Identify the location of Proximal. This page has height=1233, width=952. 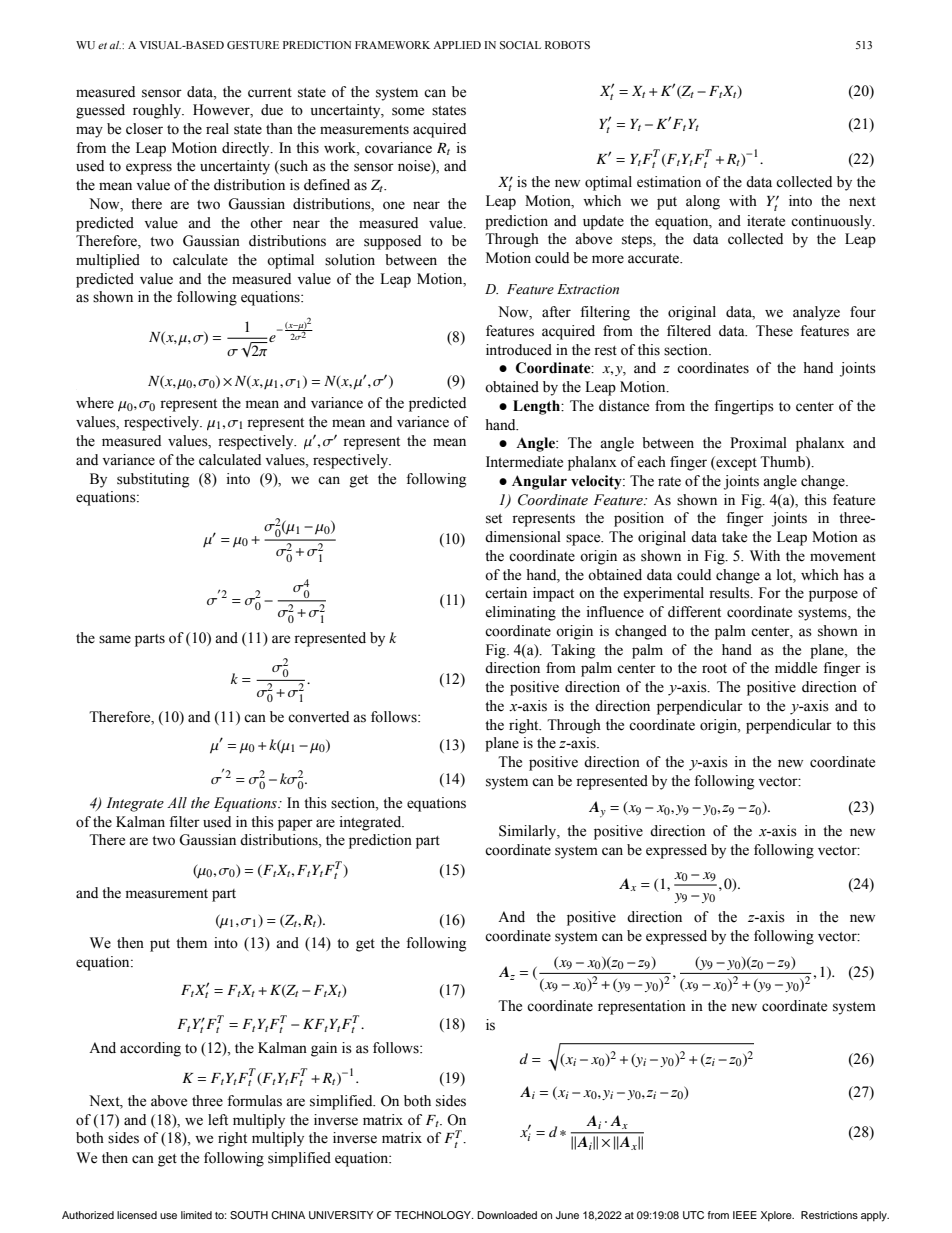
(758, 443).
